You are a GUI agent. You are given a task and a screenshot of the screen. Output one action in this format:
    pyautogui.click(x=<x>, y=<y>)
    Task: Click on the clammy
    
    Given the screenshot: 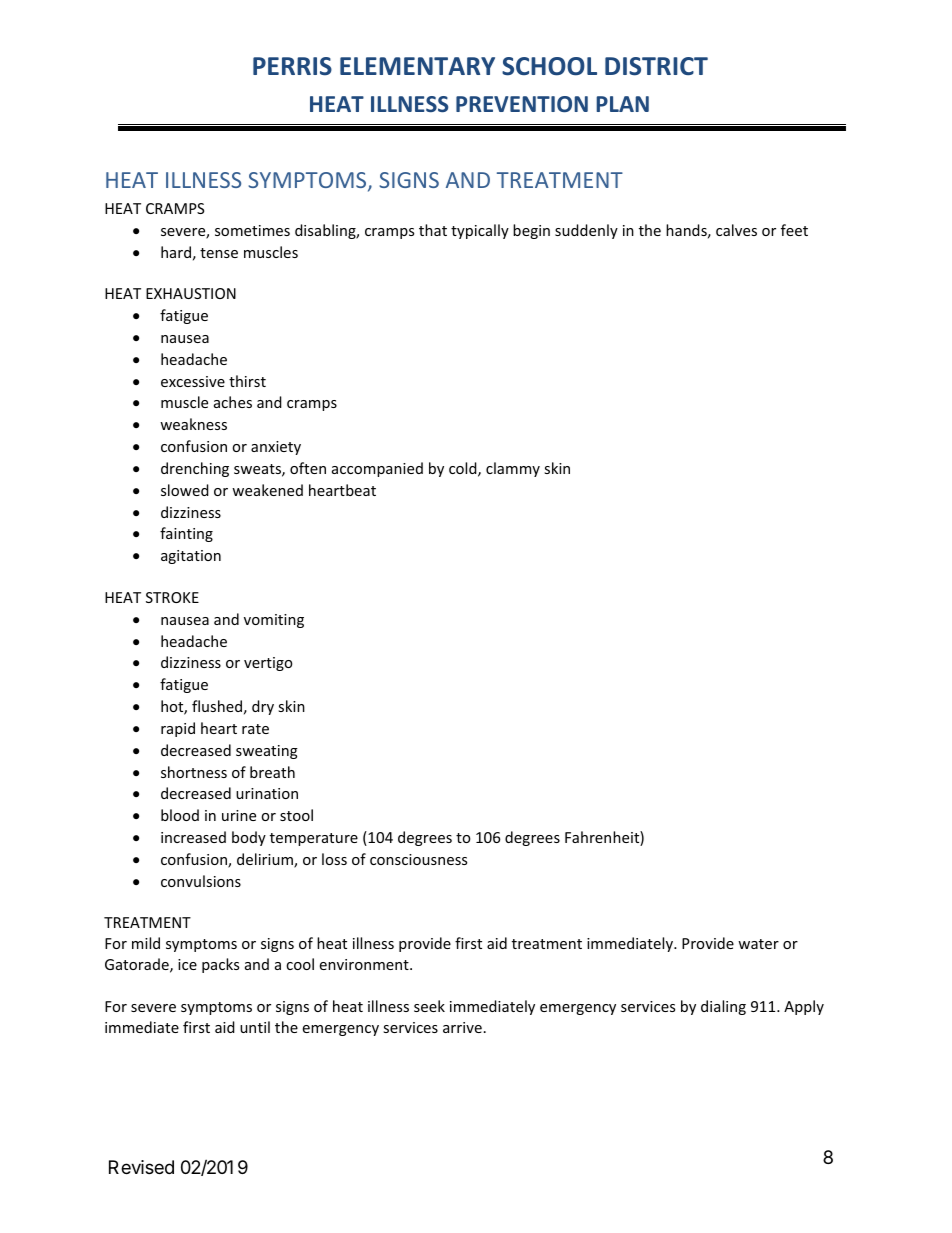 What is the action you would take?
    pyautogui.click(x=513, y=469)
